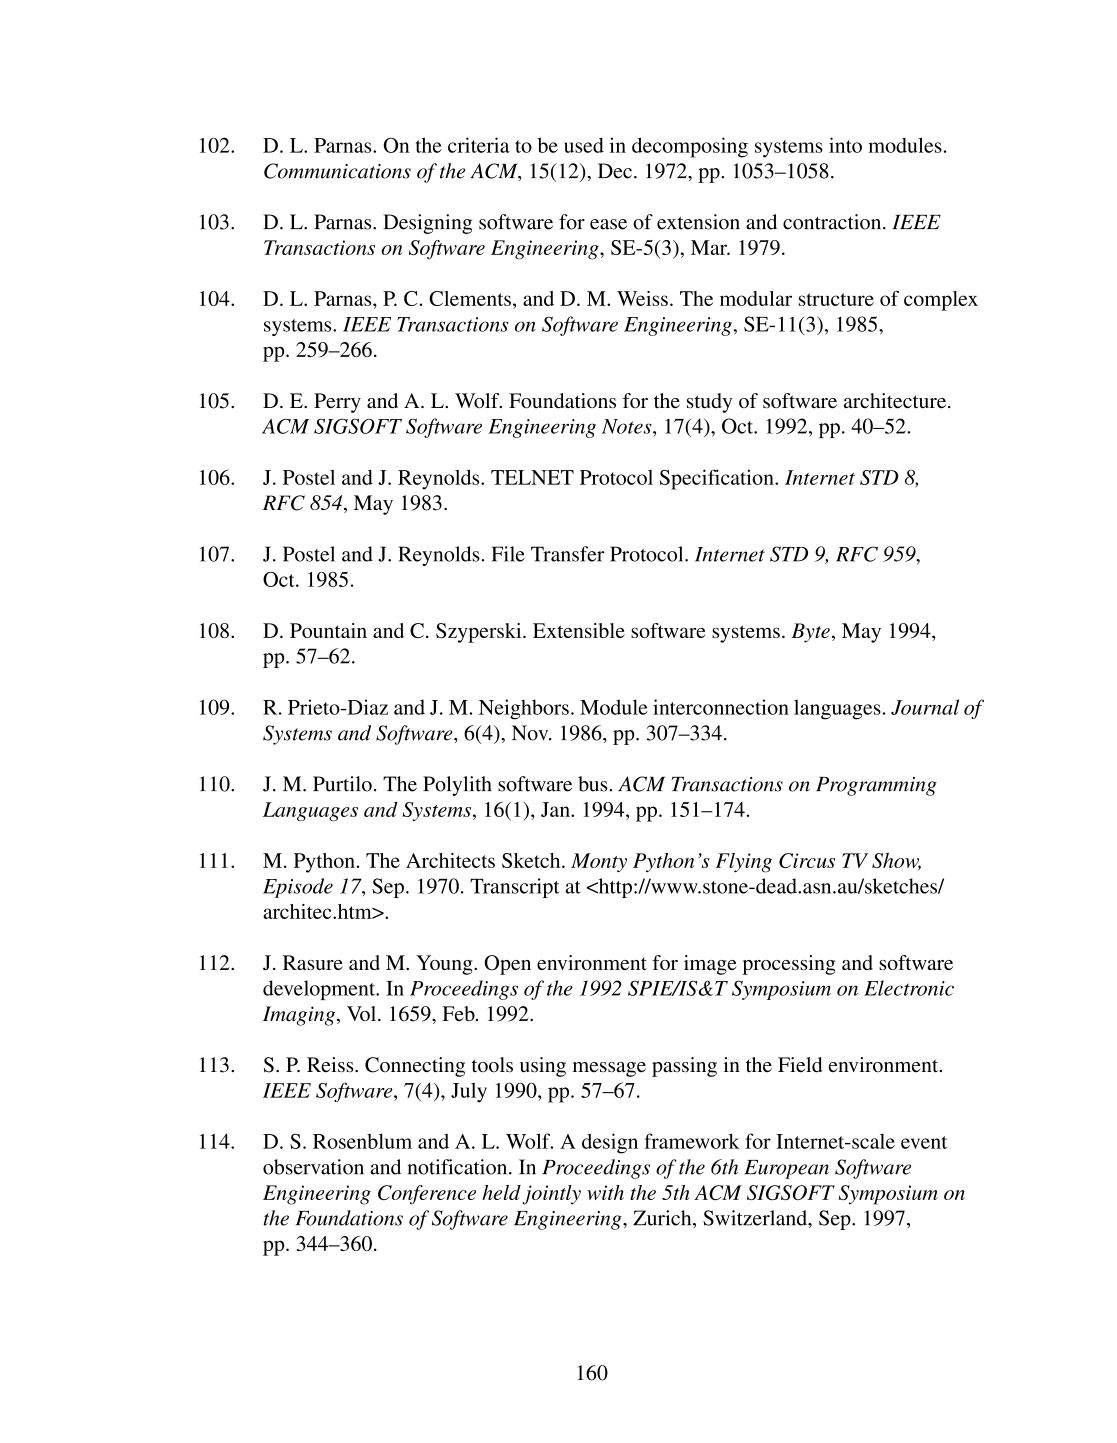 This screenshot has width=1117, height=1443. Describe the element at coordinates (845, 145) in the screenshot. I see `into` at that location.
